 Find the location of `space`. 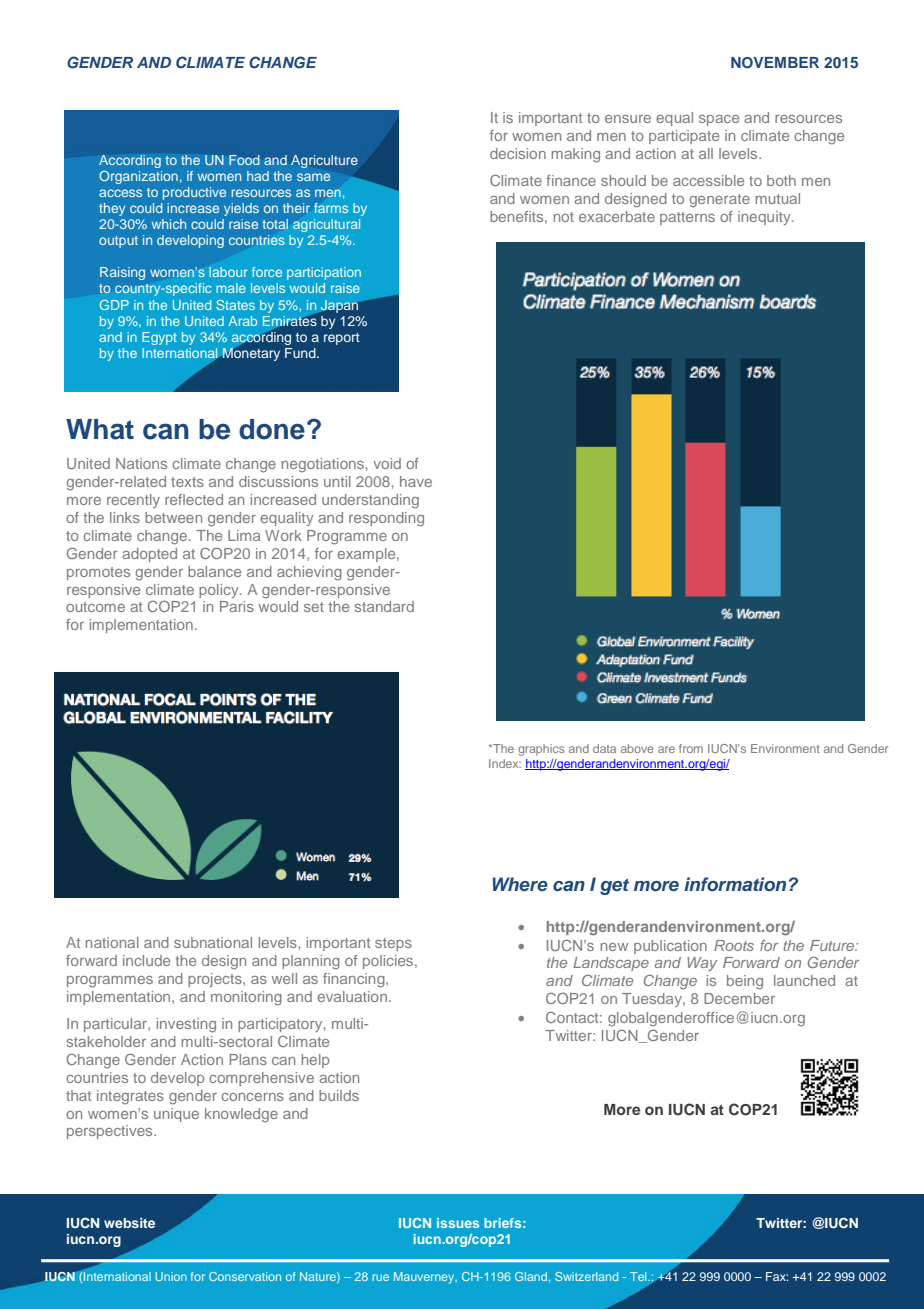

space is located at coordinates (719, 120).
